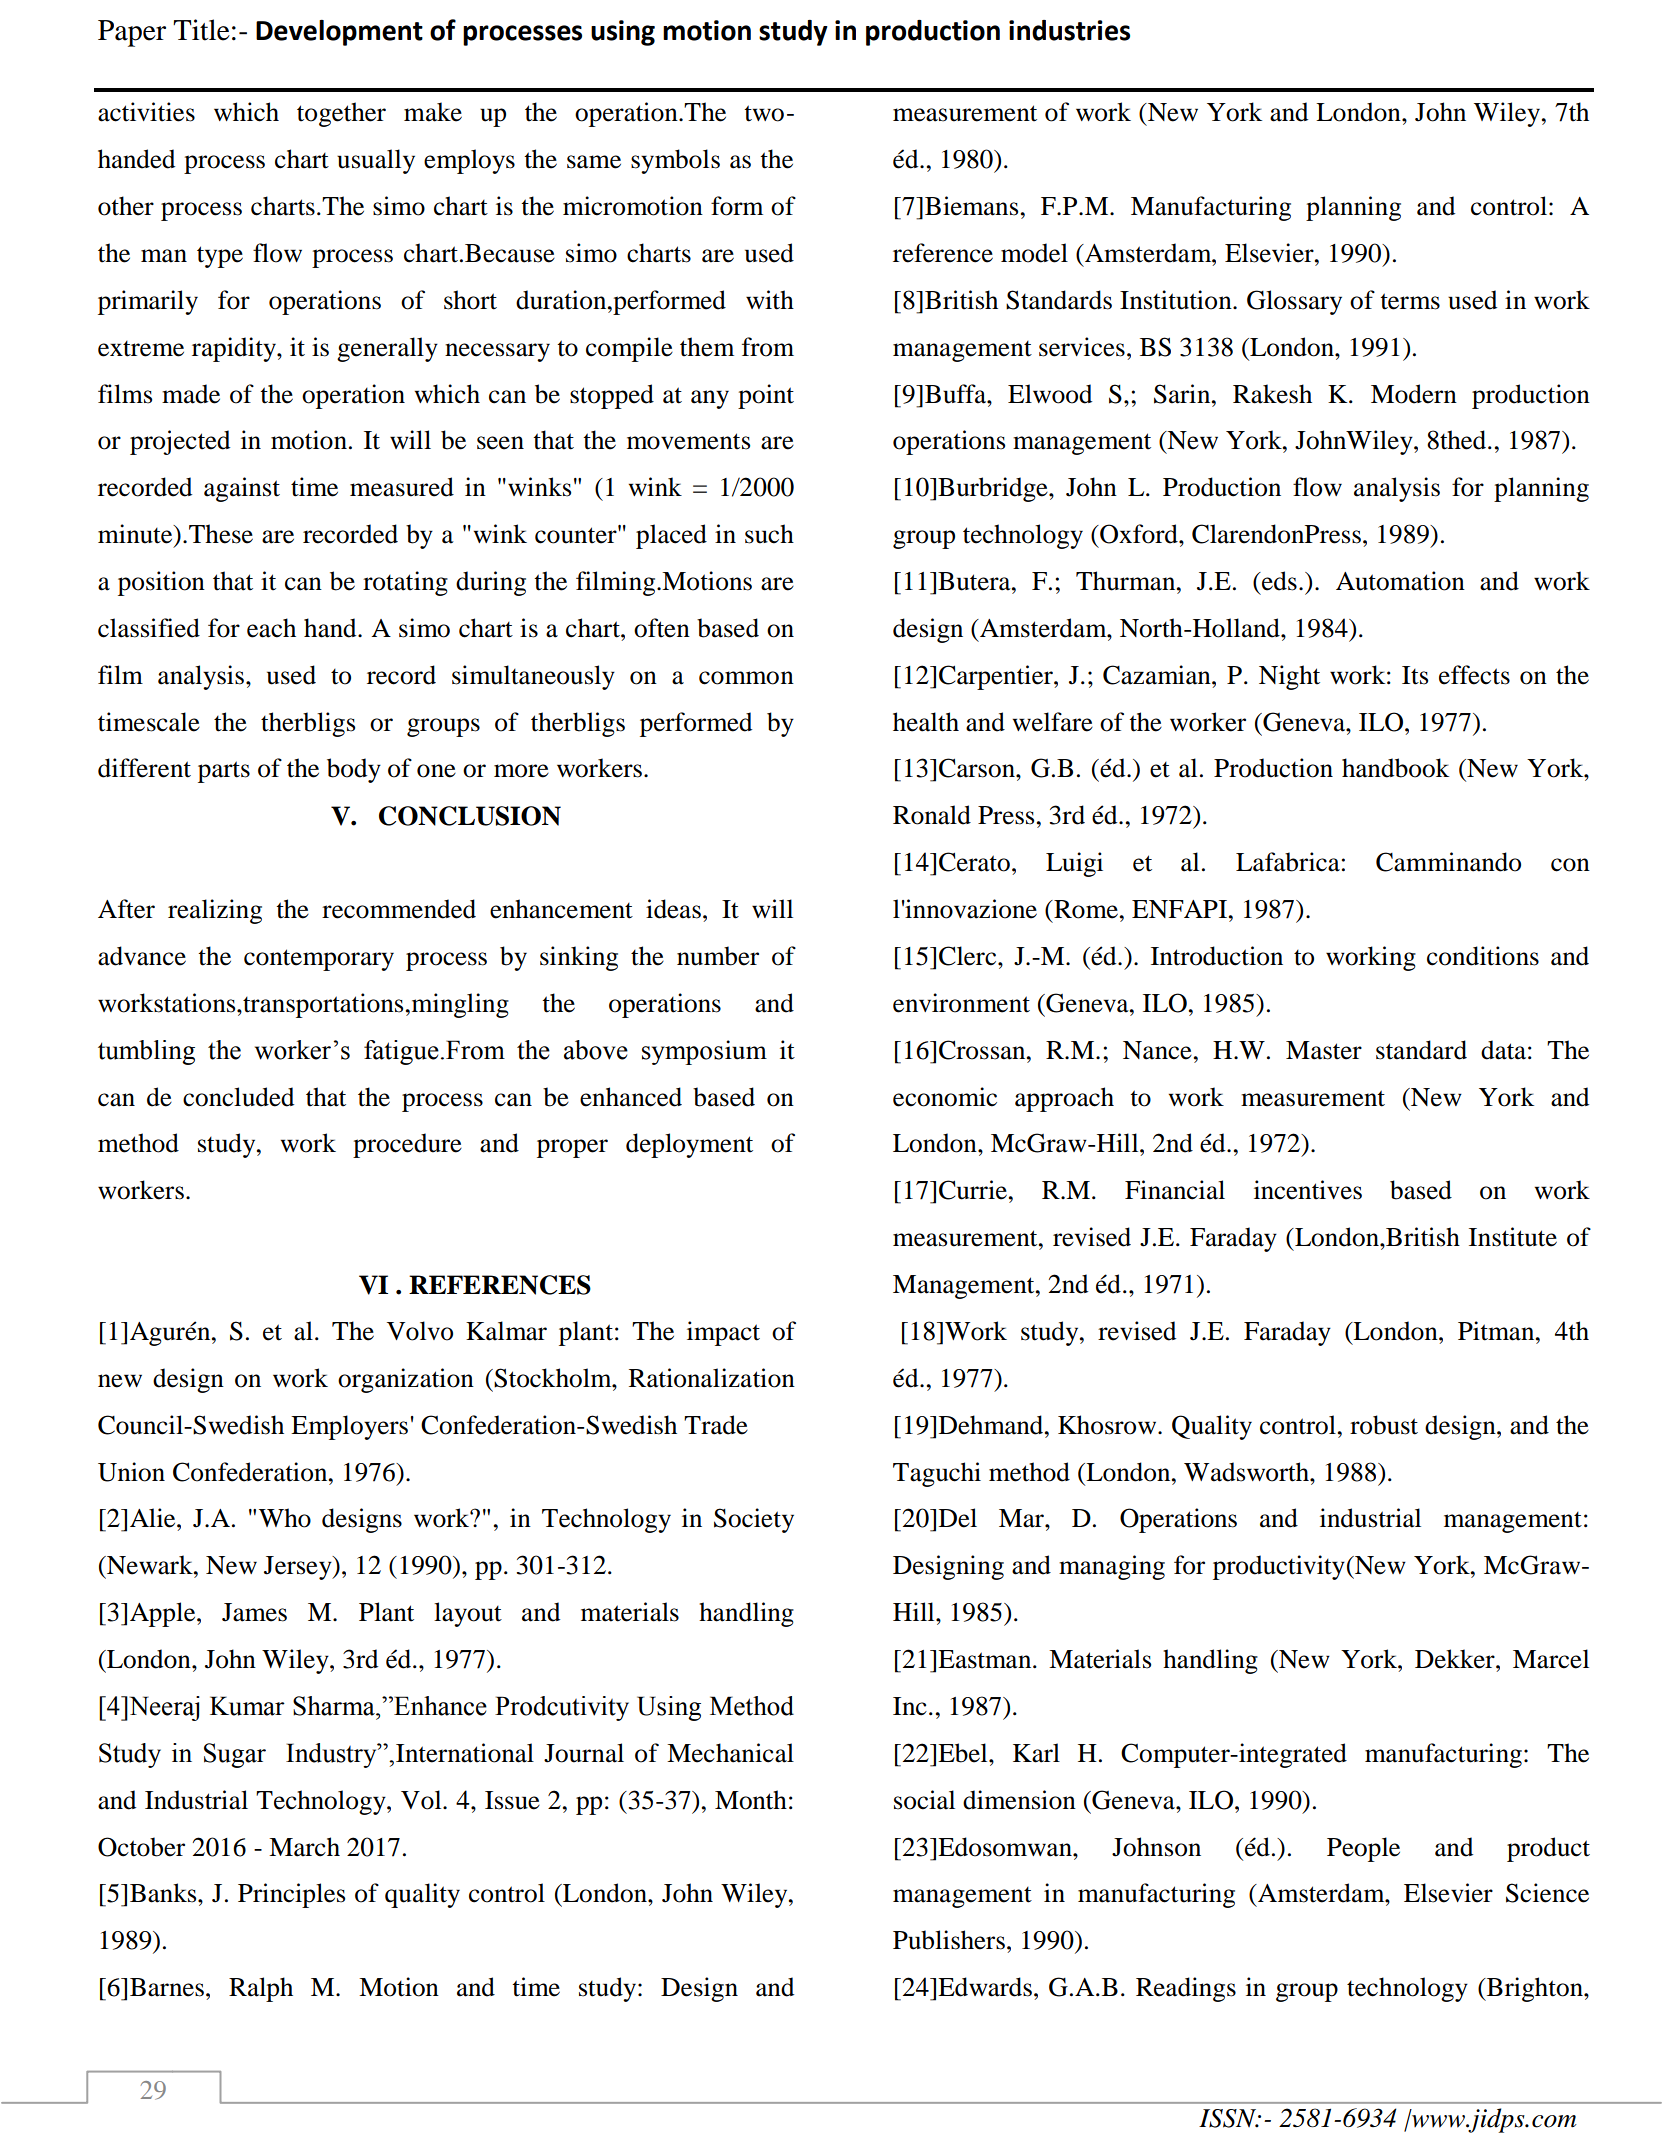 This screenshot has height=2152, width=1663. I want to click on terms, so click(1410, 301).
